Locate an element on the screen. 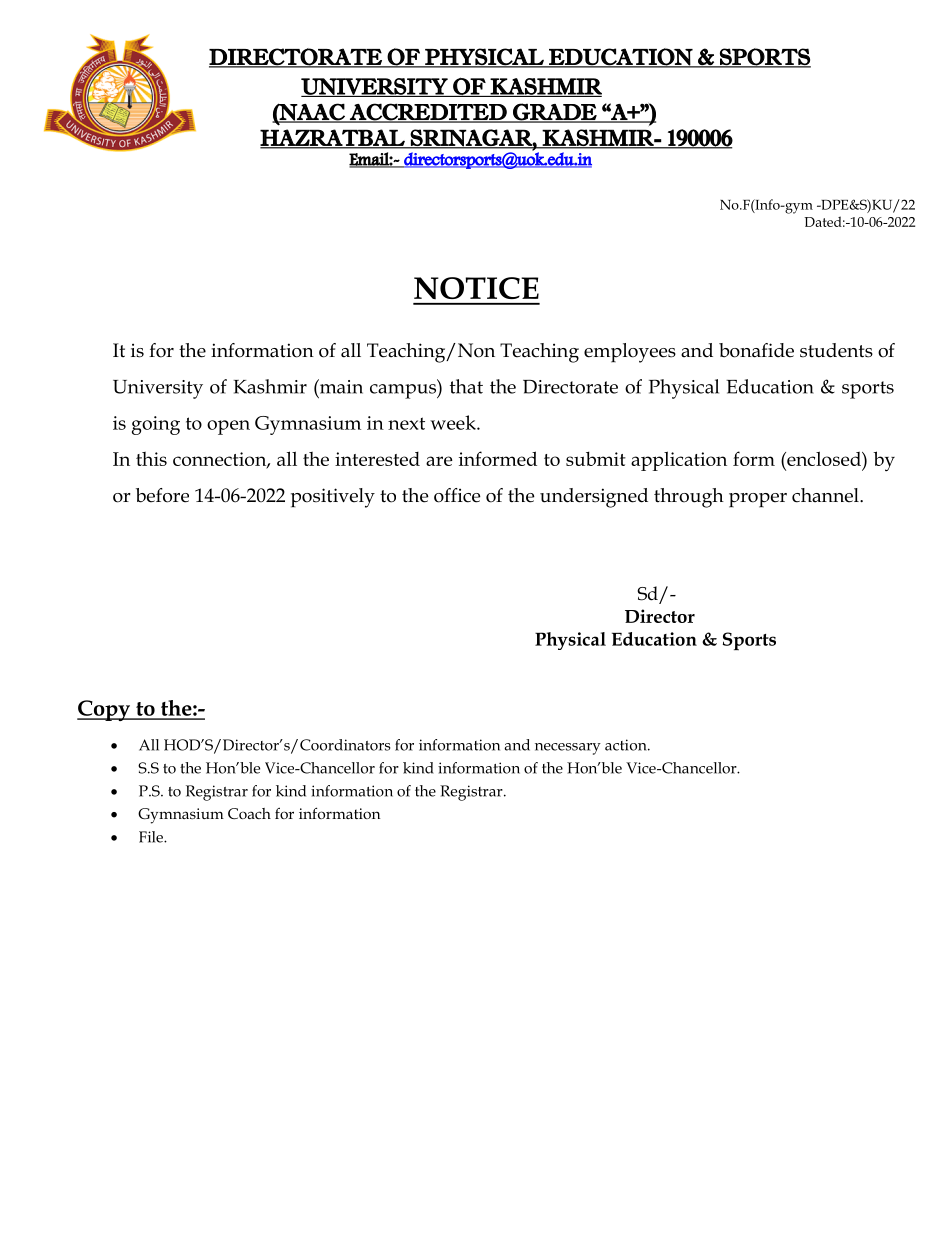  this is located at coordinates (151, 459).
